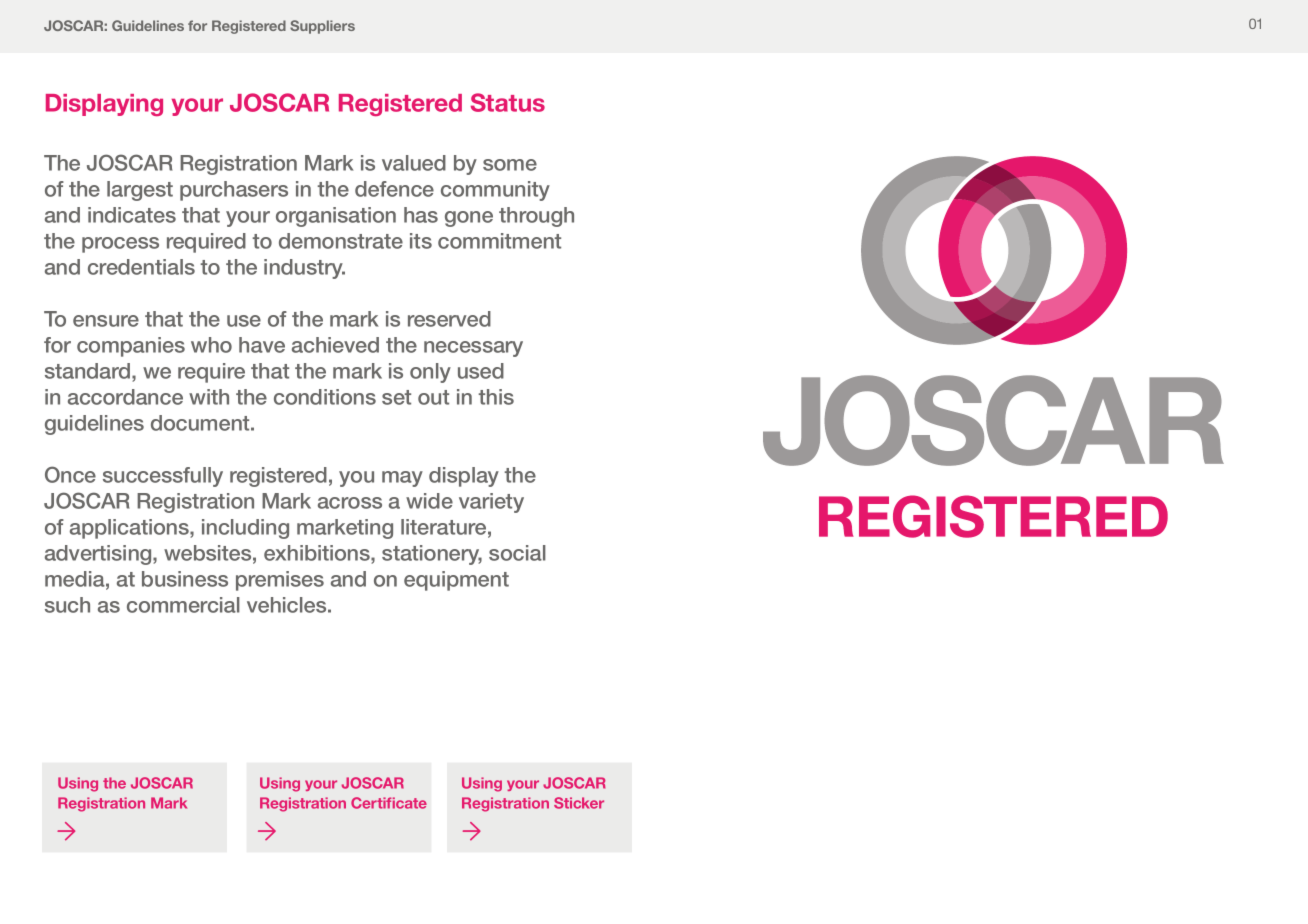  Describe the element at coordinates (125, 397) in the screenshot. I see `accordance` at that location.
